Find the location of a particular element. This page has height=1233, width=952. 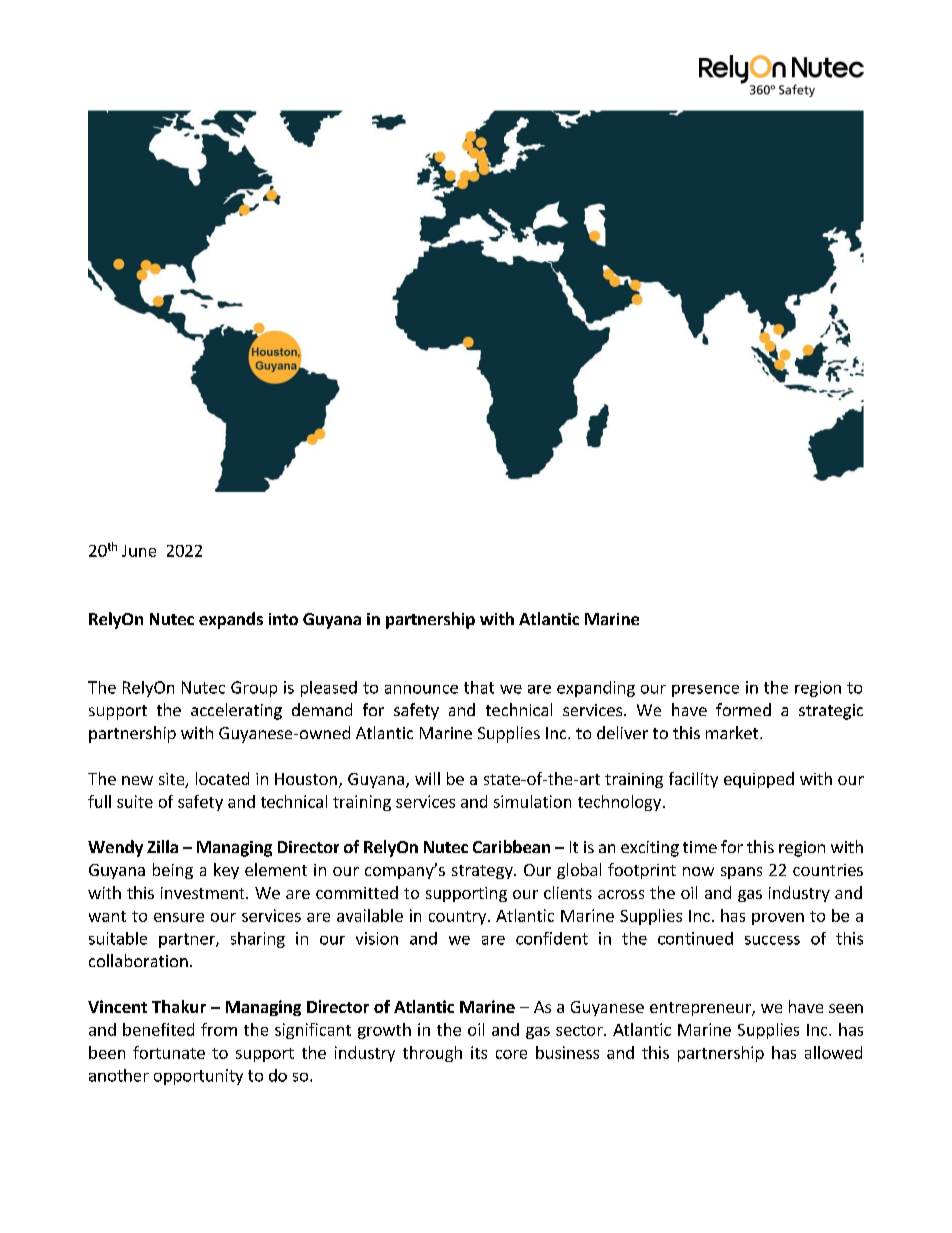

simulation is located at coordinates (532, 801).
